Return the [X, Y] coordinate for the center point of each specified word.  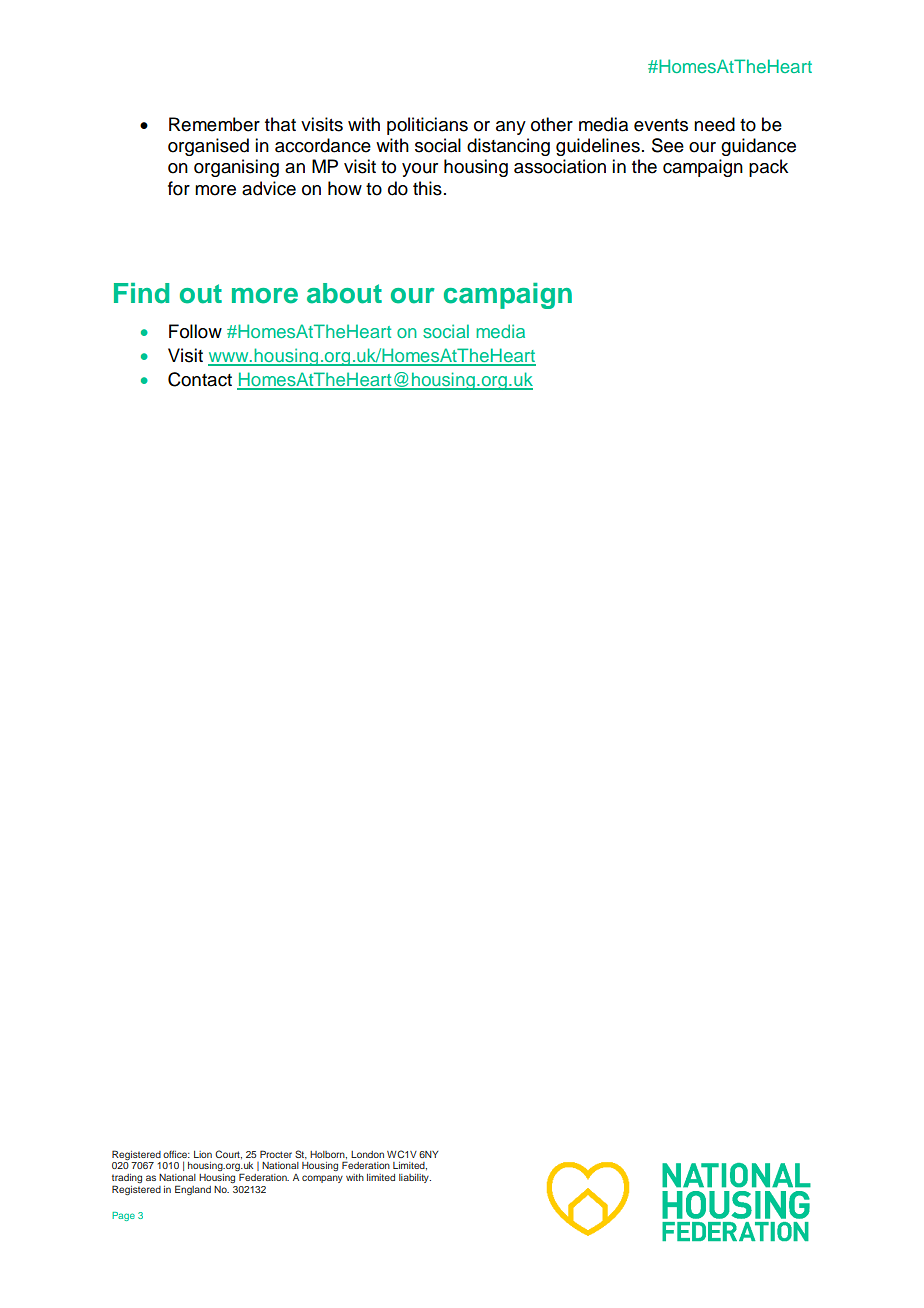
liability [415, 1178]
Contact [200, 379]
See [668, 145]
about [344, 293]
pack [768, 168]
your [420, 170]
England [193, 1190]
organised [208, 147]
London [367, 1154]
